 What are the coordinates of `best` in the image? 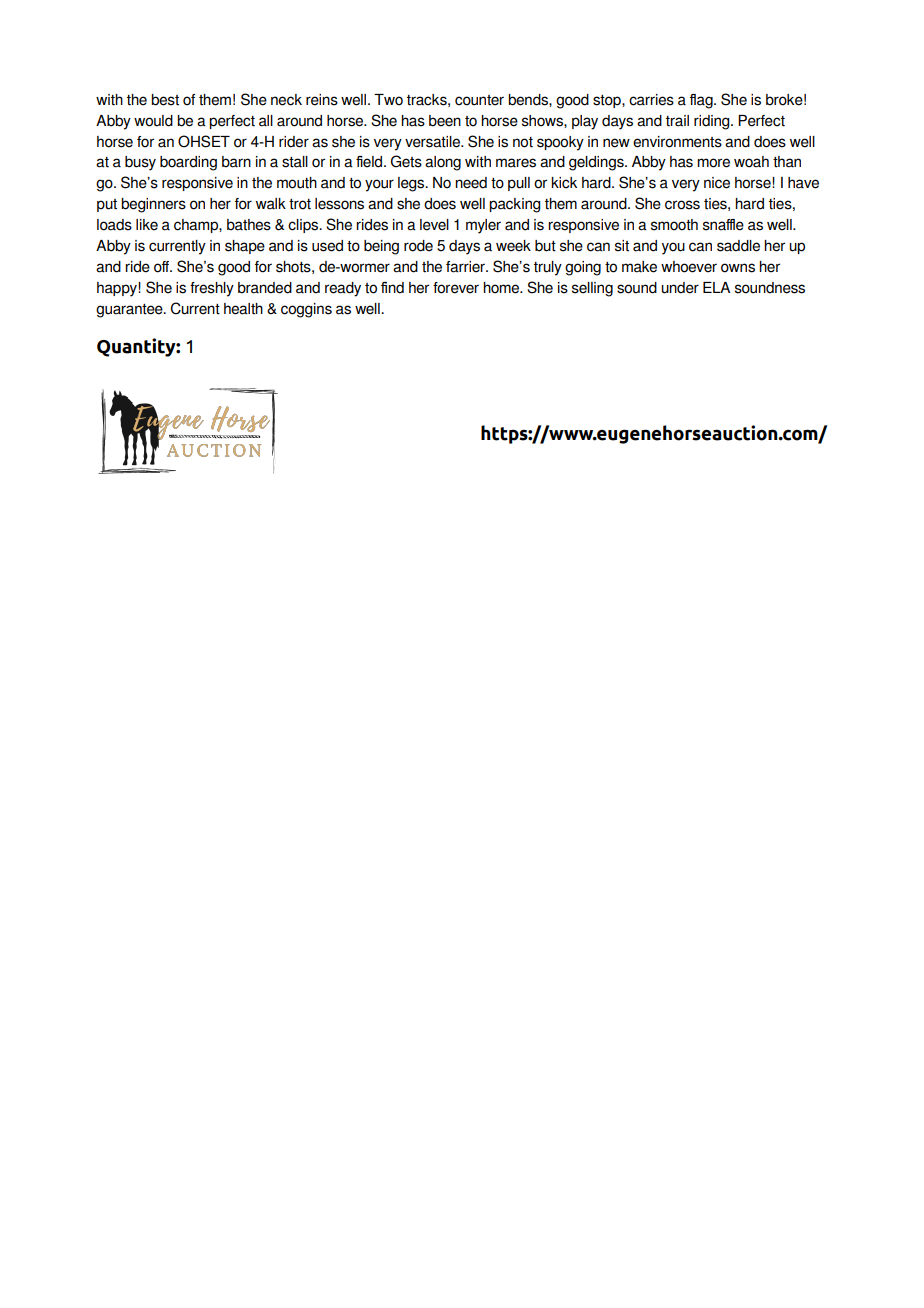 It's located at (165, 100).
